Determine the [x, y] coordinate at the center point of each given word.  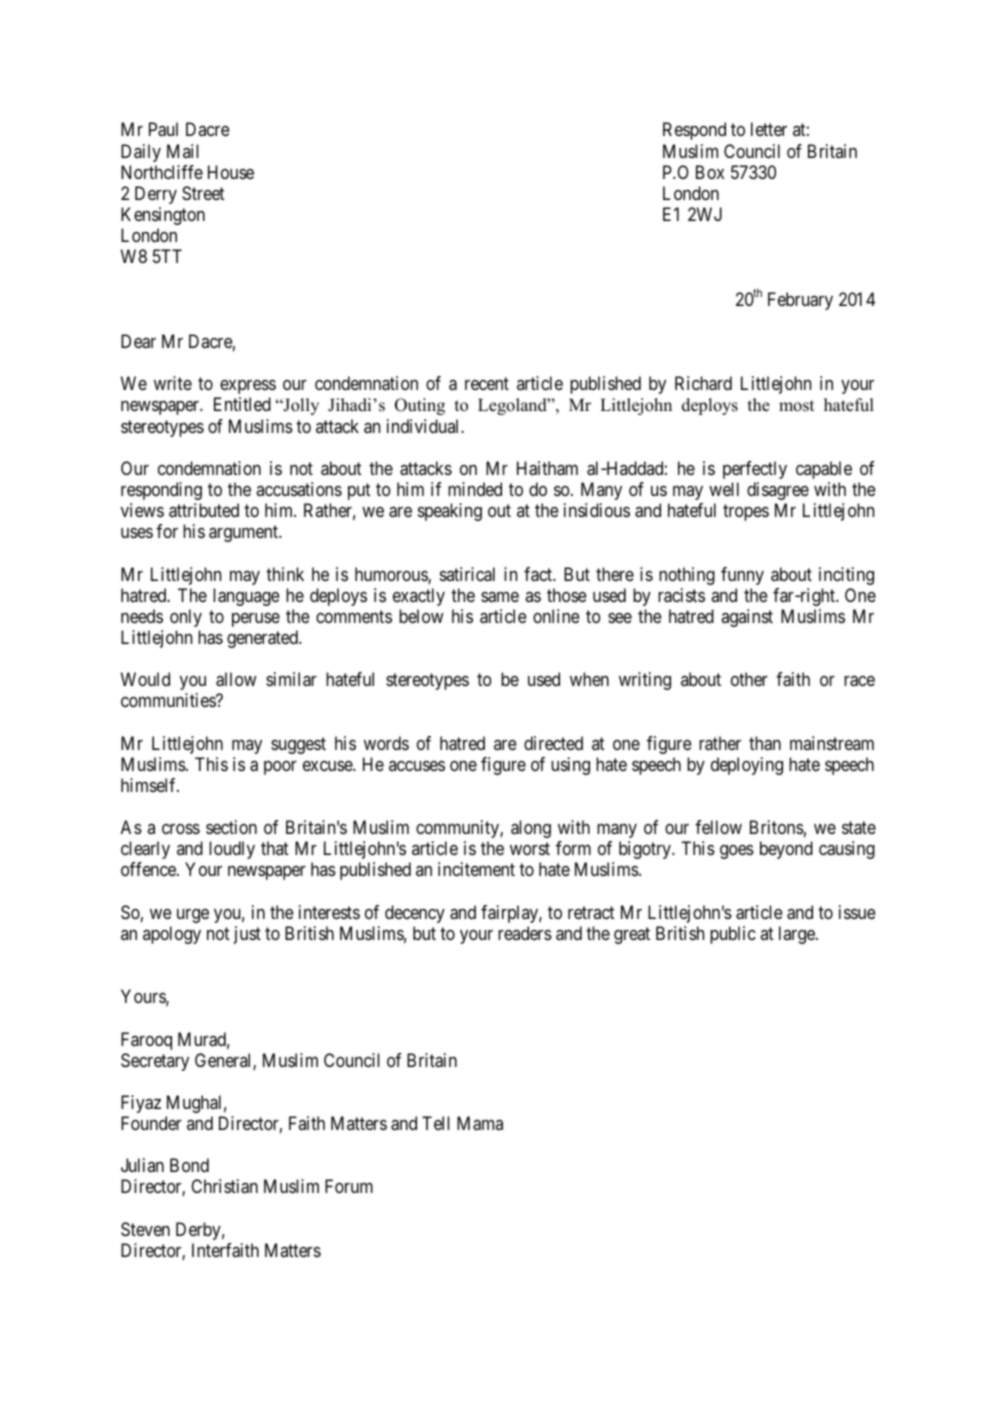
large [798, 935]
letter [769, 129]
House [231, 172]
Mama [480, 1123]
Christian [224, 1186]
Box [710, 172]
